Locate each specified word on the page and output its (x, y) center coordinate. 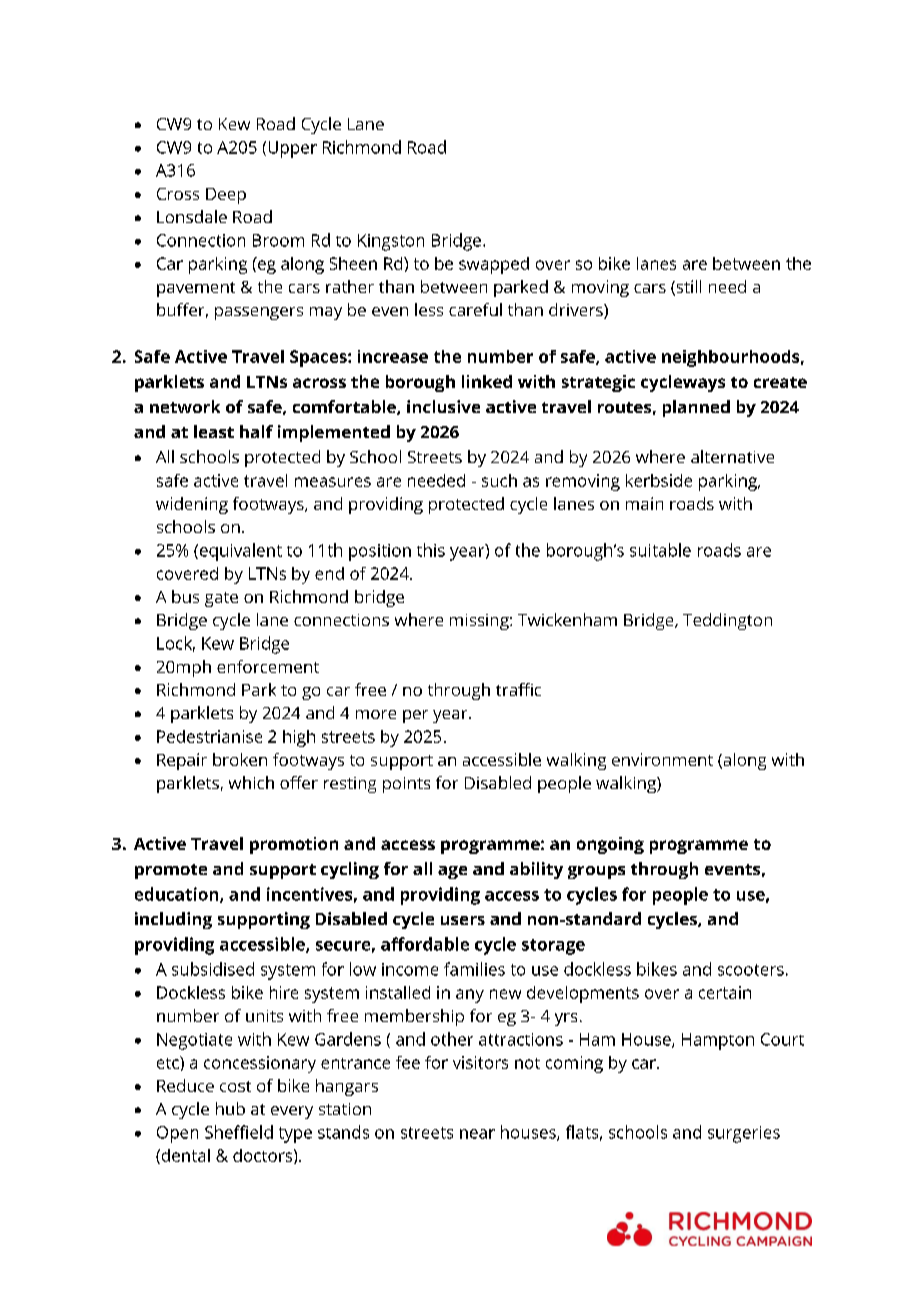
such (499, 480)
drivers (577, 311)
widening (192, 505)
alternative (732, 456)
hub (230, 1108)
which (251, 782)
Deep (226, 196)
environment (662, 759)
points (406, 785)
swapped (494, 265)
